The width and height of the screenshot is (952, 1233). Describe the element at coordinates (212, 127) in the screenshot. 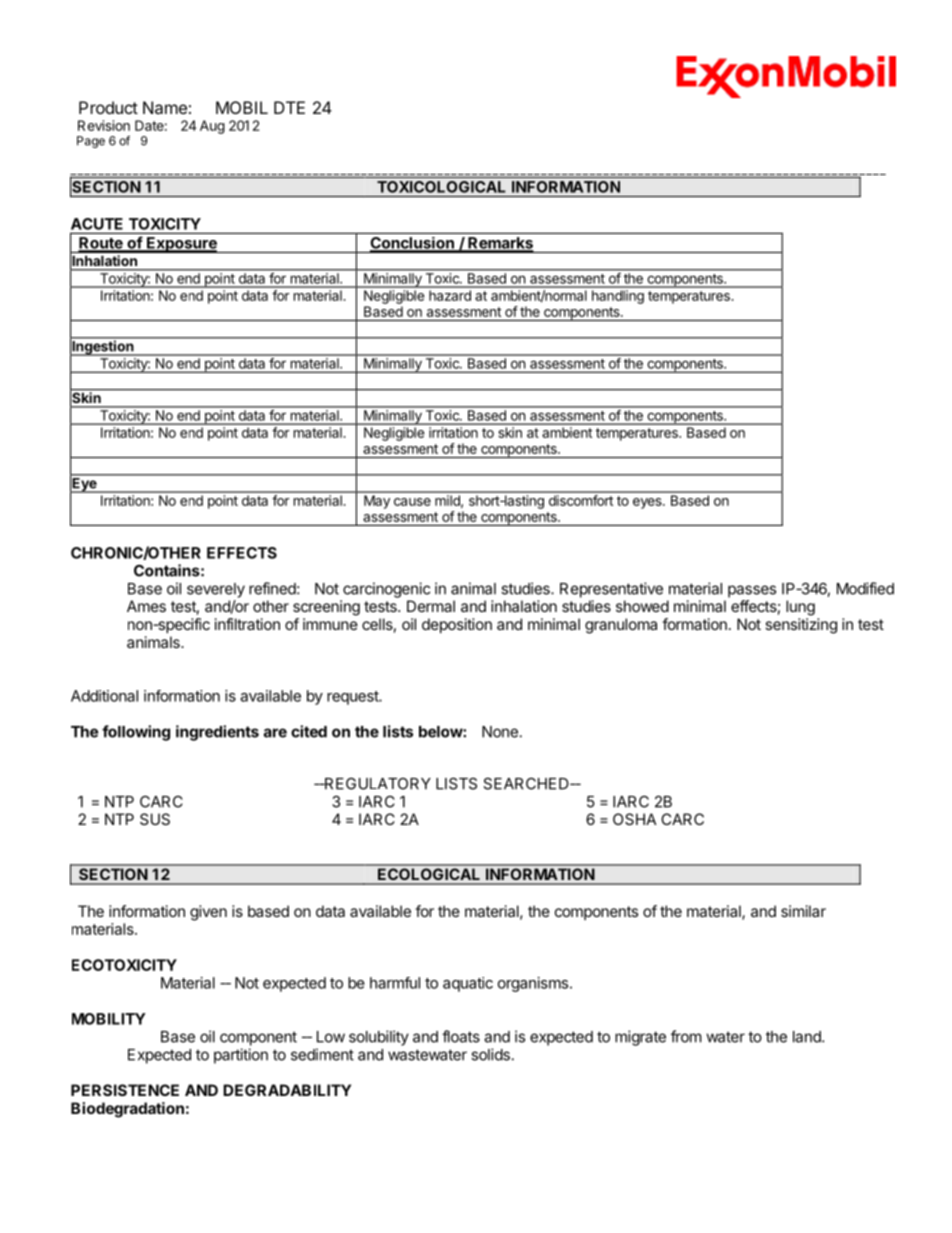

I see `Aug` at that location.
